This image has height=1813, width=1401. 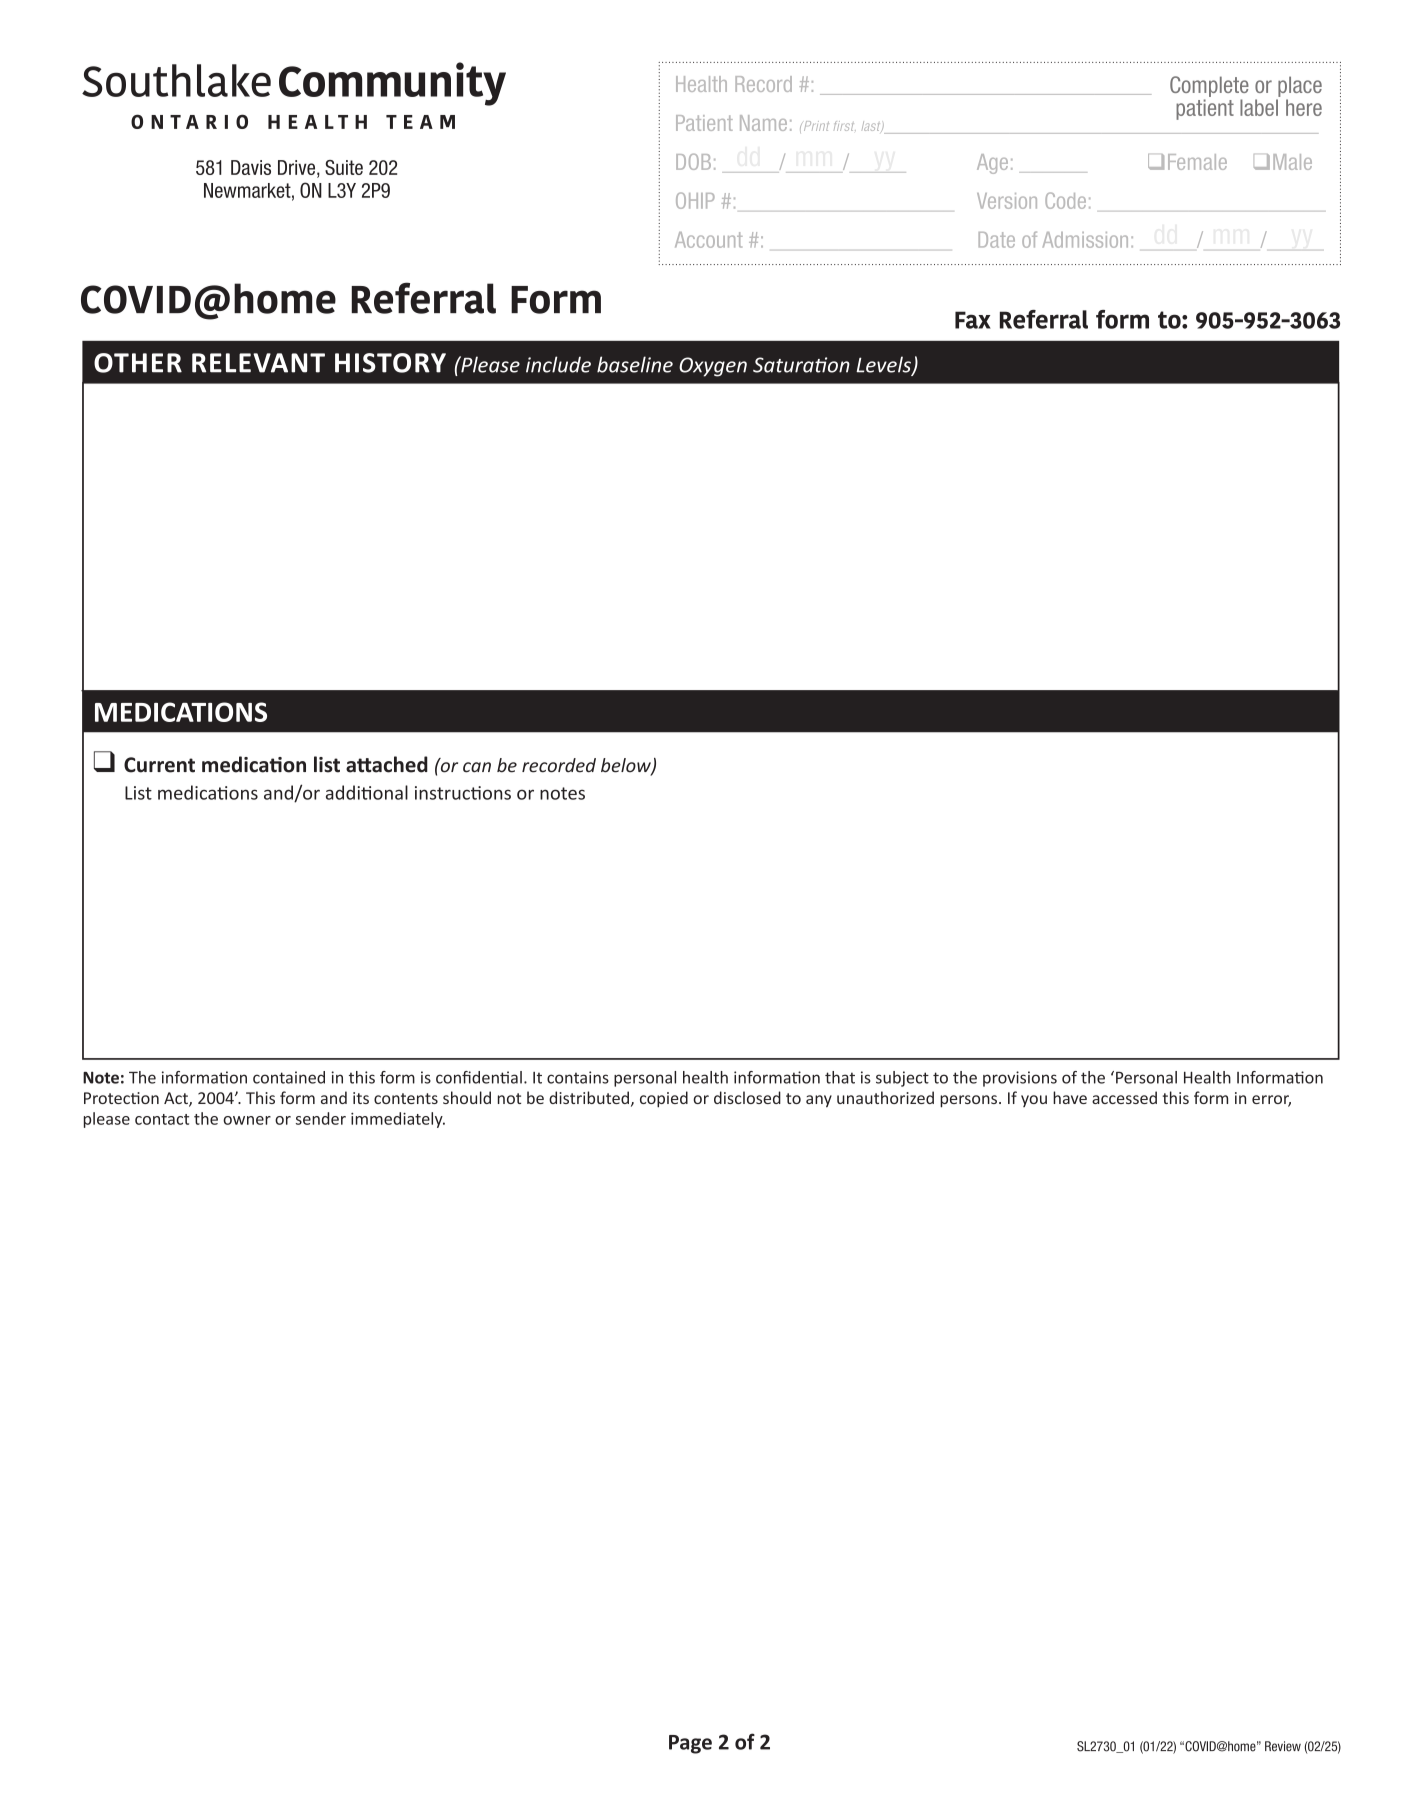 What do you see at coordinates (693, 162) in the image?
I see `DOB` at bounding box center [693, 162].
